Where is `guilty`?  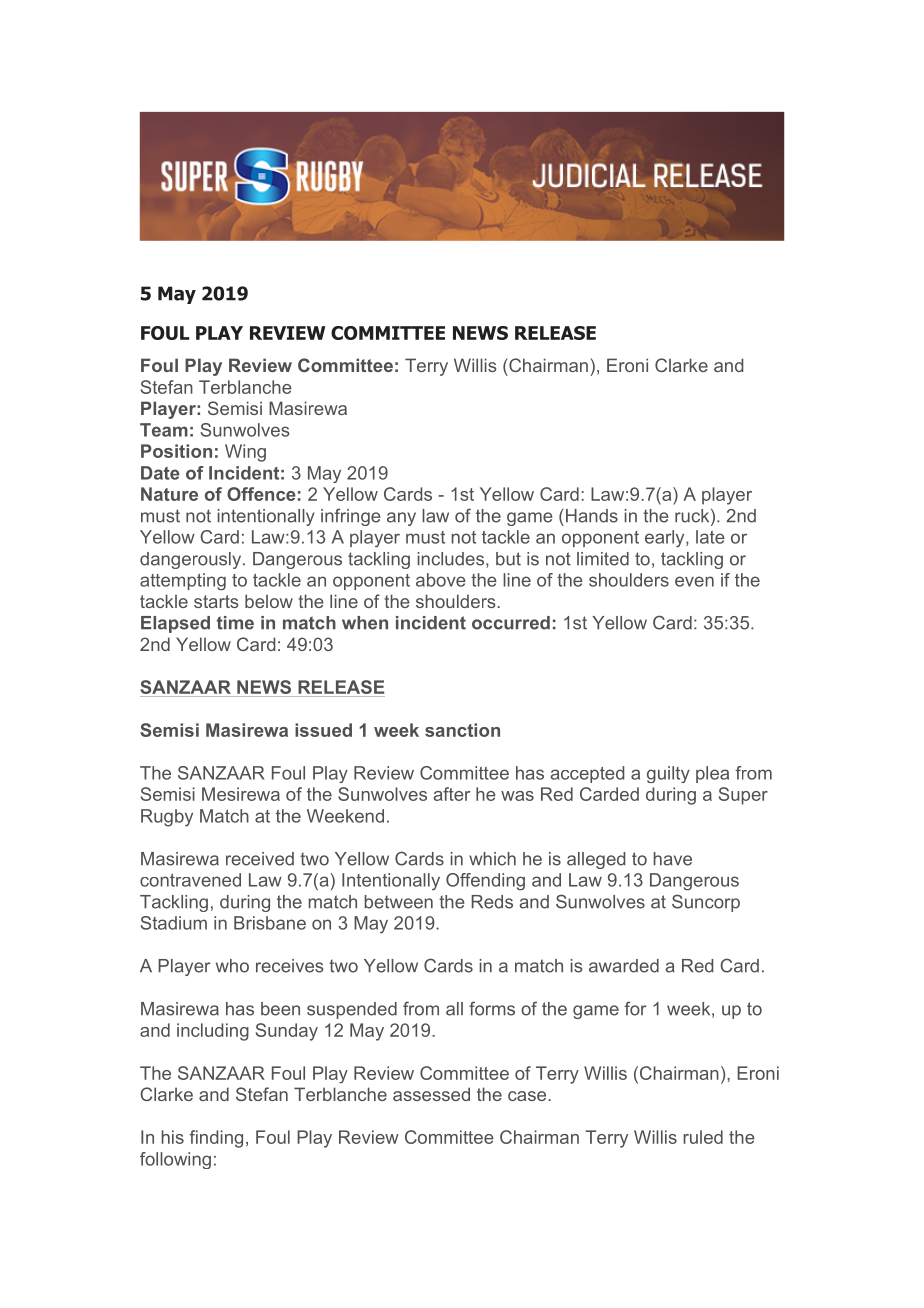 guilty is located at coordinates (668, 774).
